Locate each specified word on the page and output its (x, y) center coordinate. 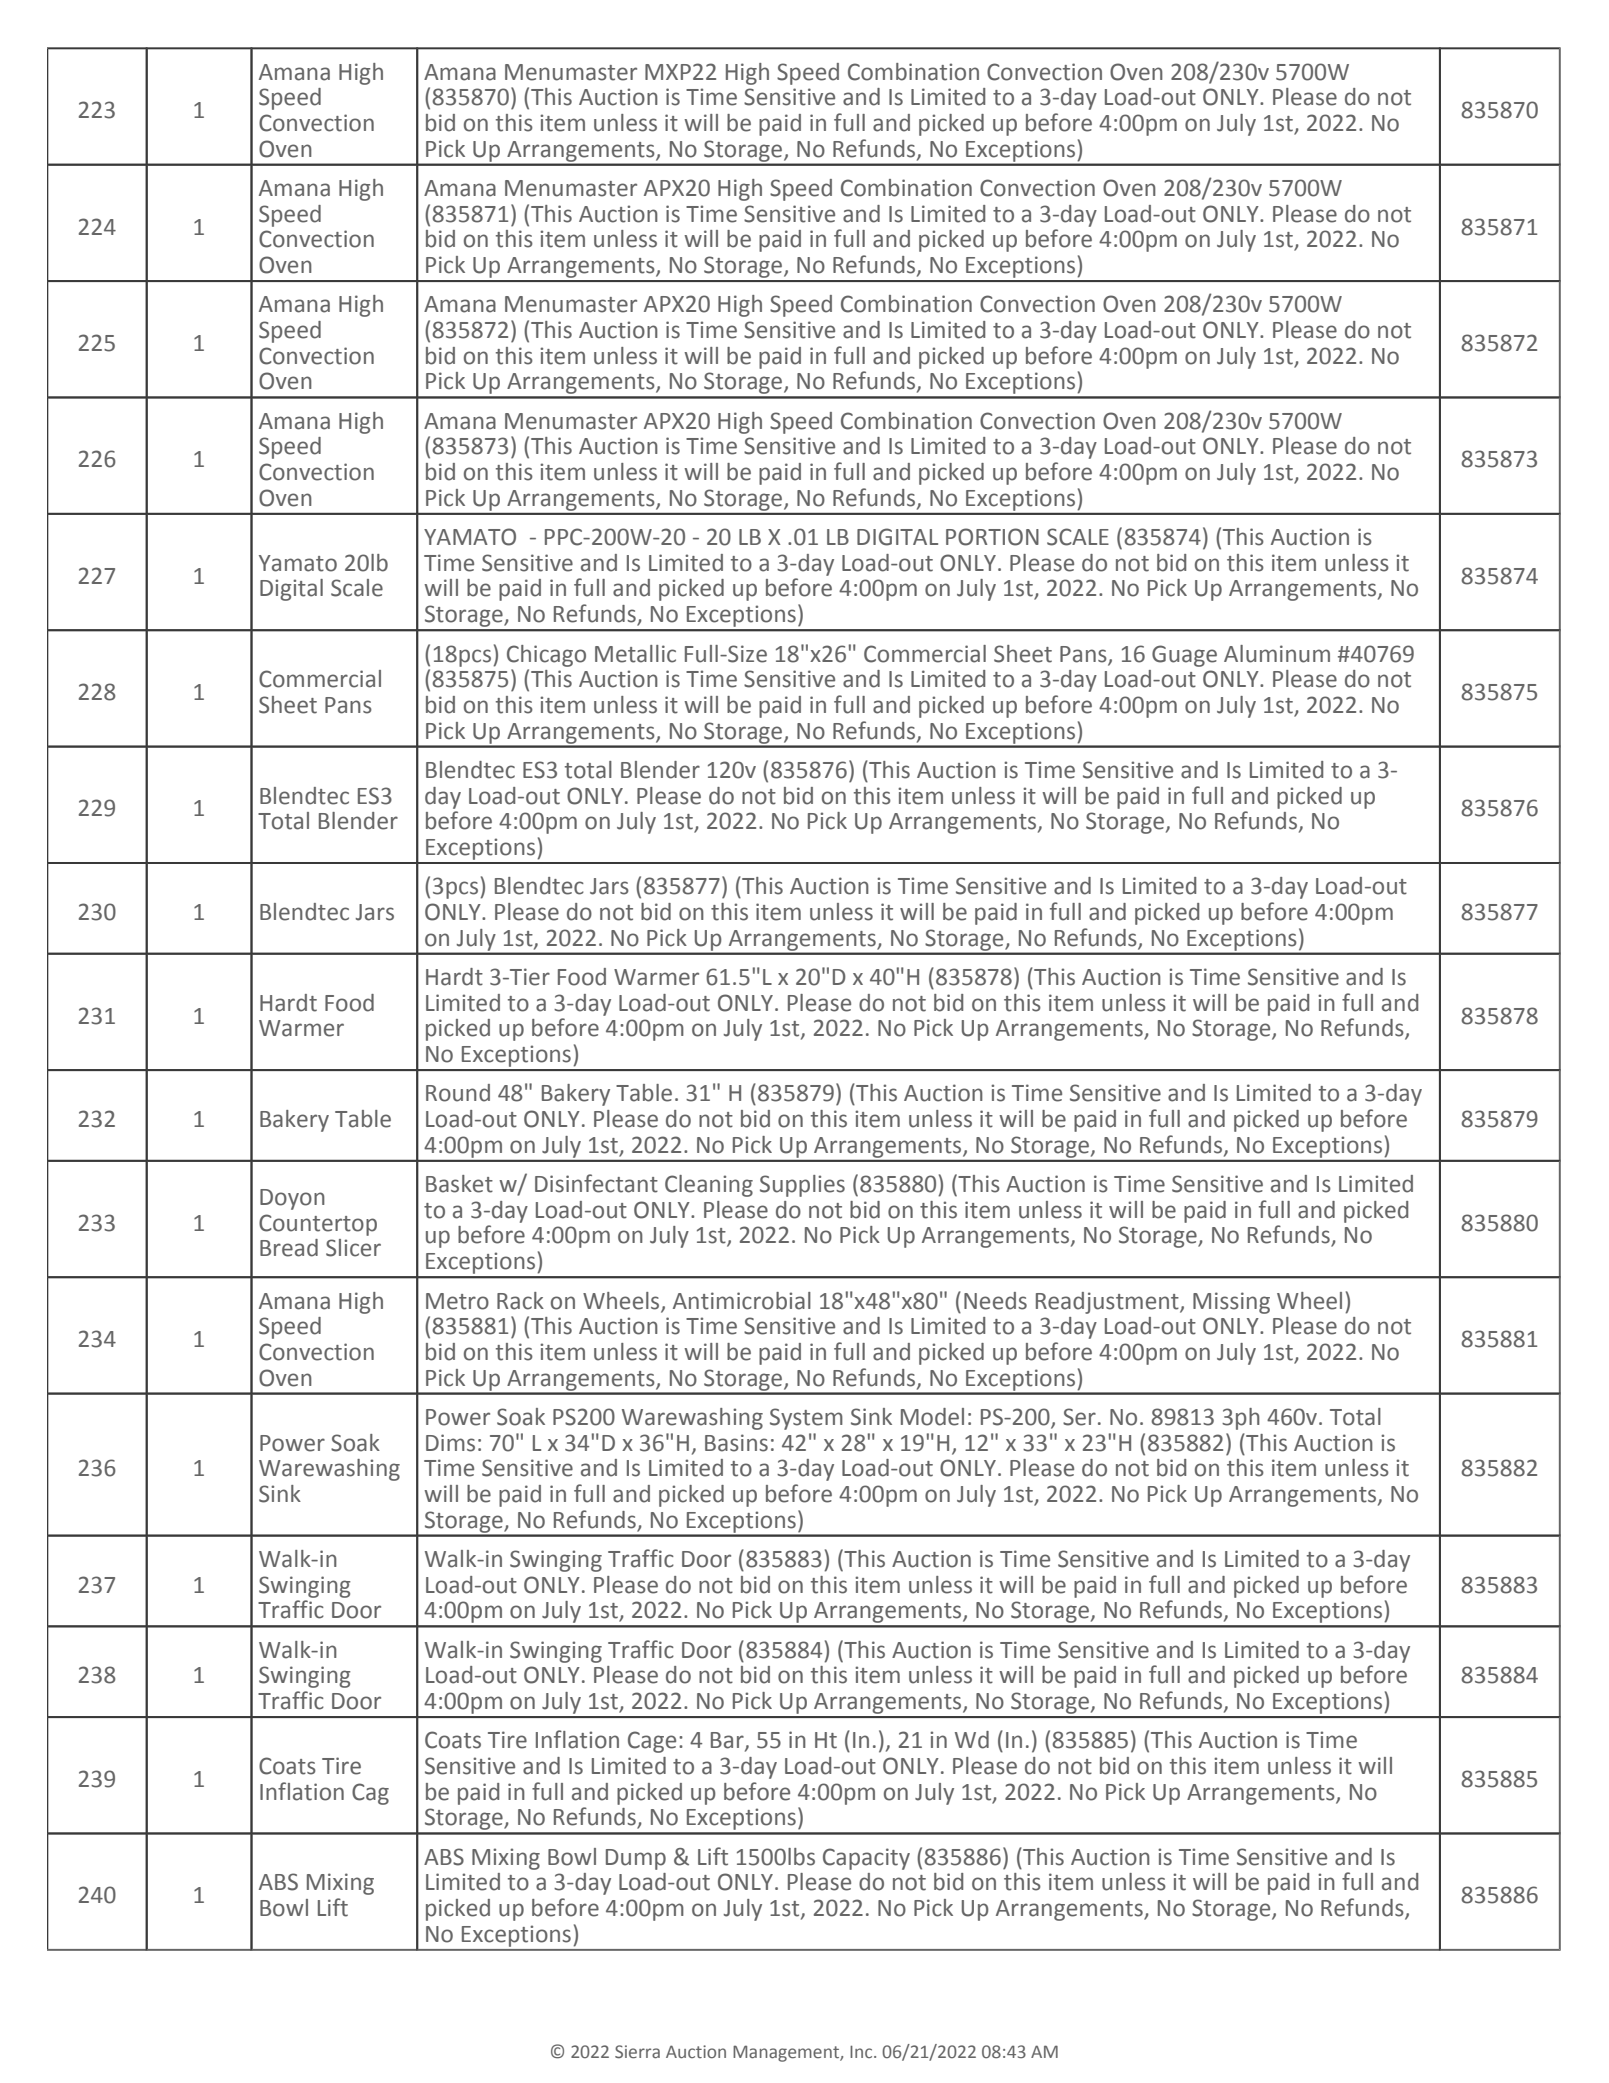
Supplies (802, 1186)
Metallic (635, 654)
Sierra (637, 2052)
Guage (1184, 656)
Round (458, 1093)
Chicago (546, 656)
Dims (450, 1443)
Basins (736, 1443)
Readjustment (1108, 1303)
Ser (1079, 1417)
